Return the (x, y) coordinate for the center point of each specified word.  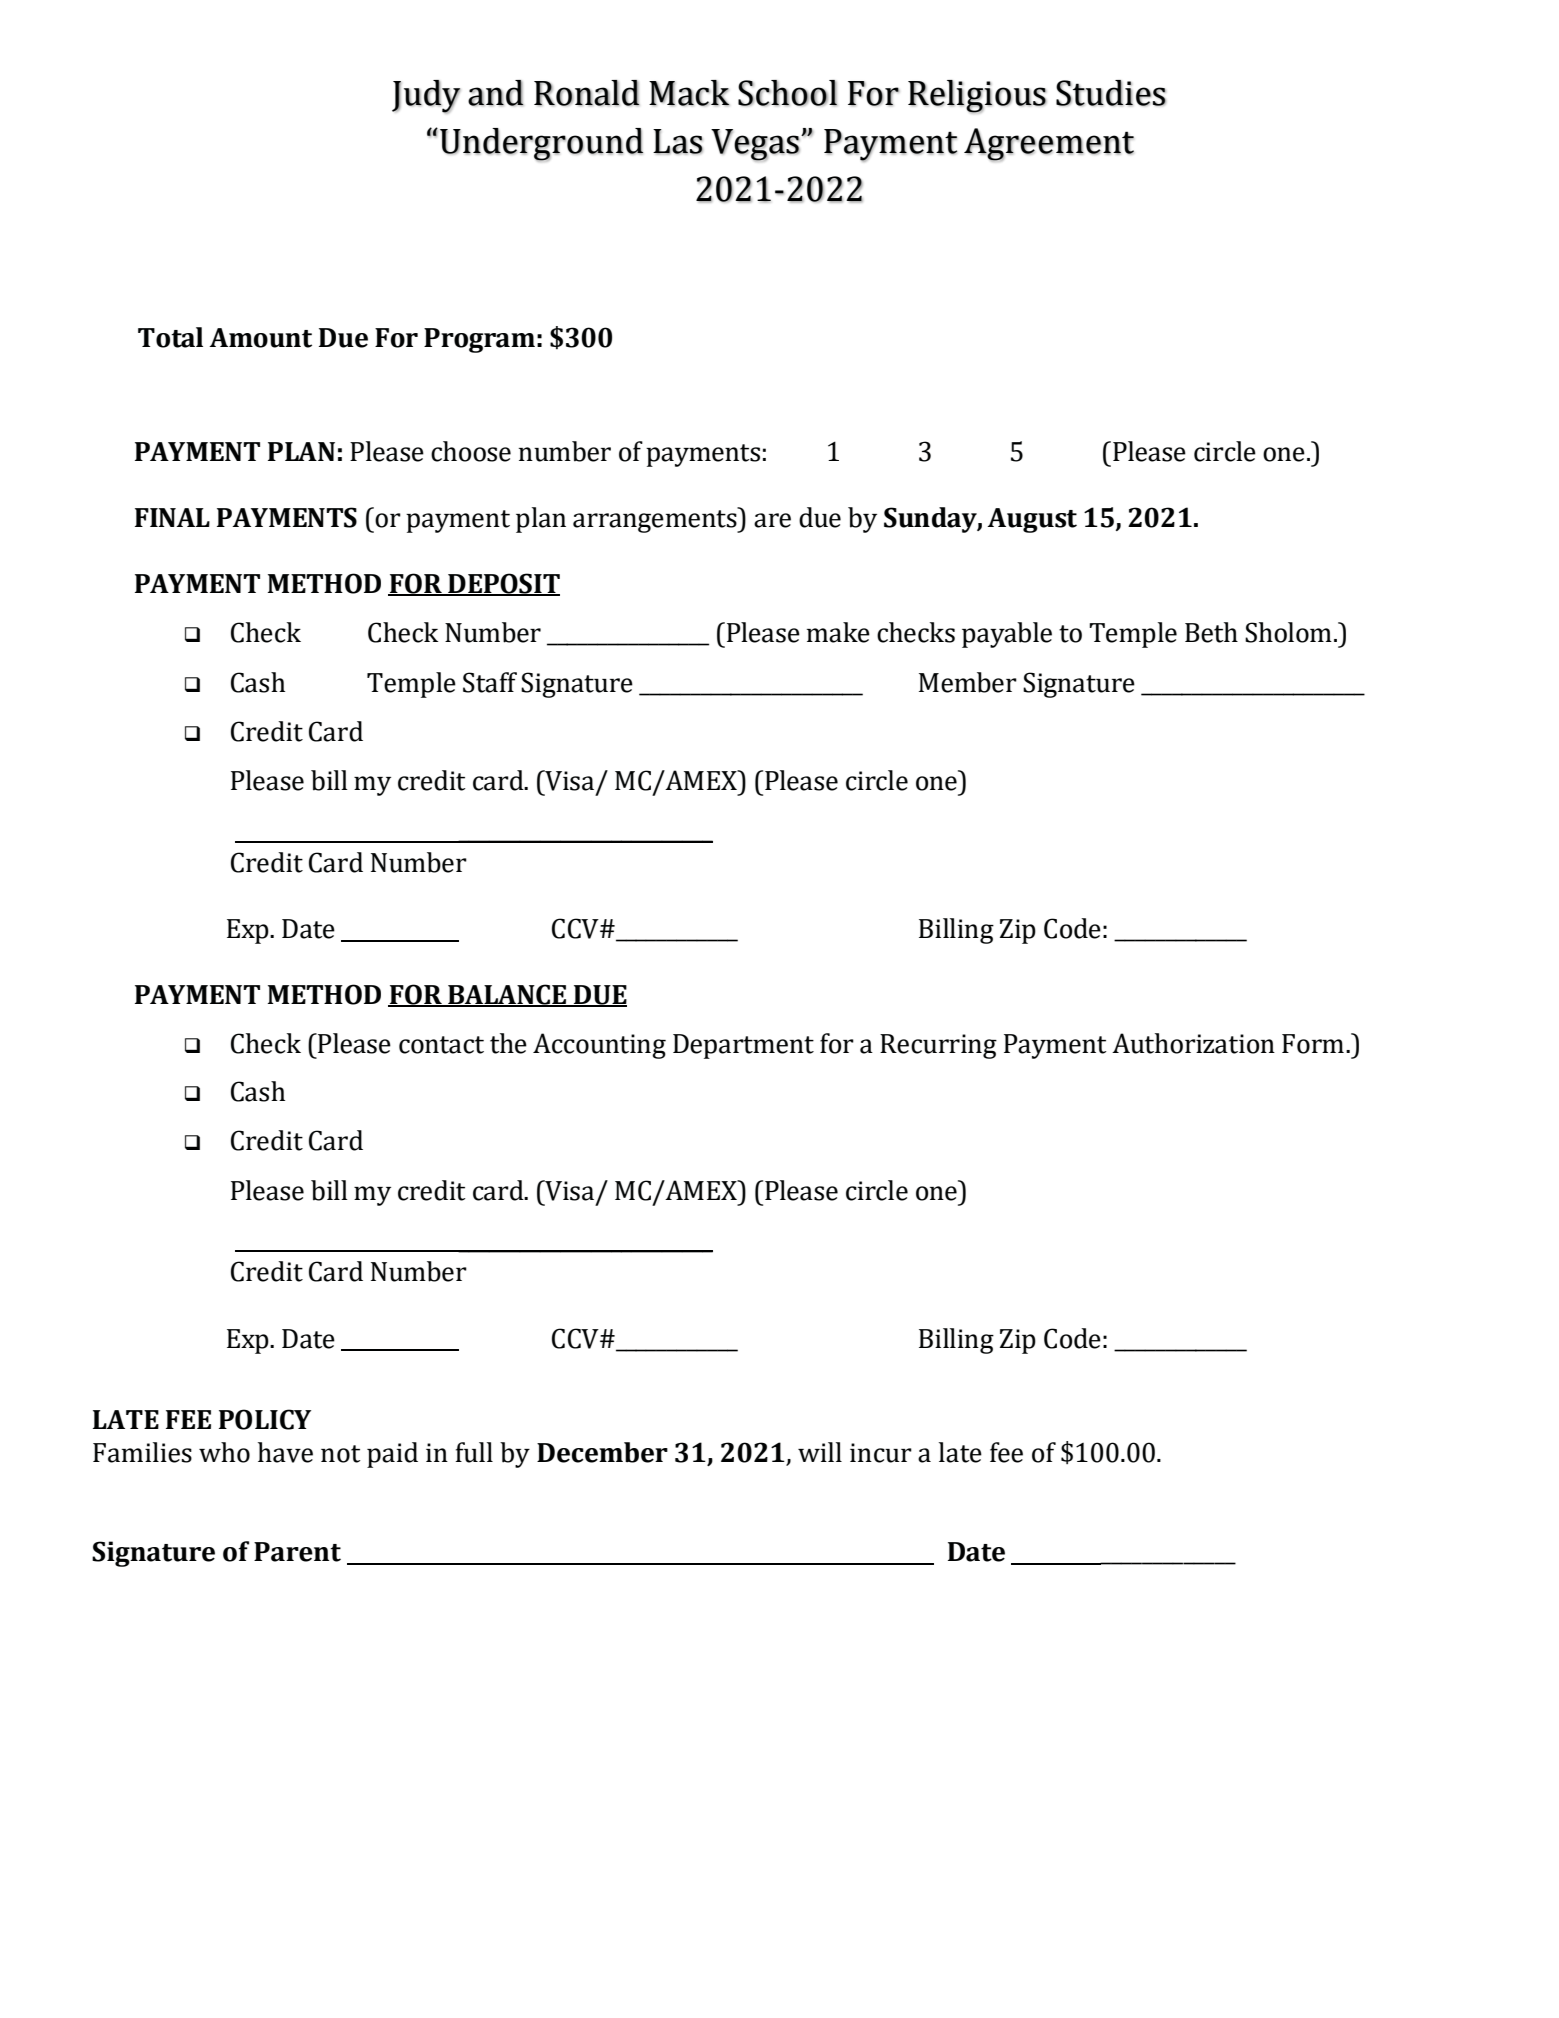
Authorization (1193, 1043)
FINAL (172, 517)
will (820, 1452)
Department (743, 1046)
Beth (1211, 632)
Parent (297, 1552)
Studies (1111, 93)
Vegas (755, 145)
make (838, 632)
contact (441, 1045)
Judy (426, 97)
